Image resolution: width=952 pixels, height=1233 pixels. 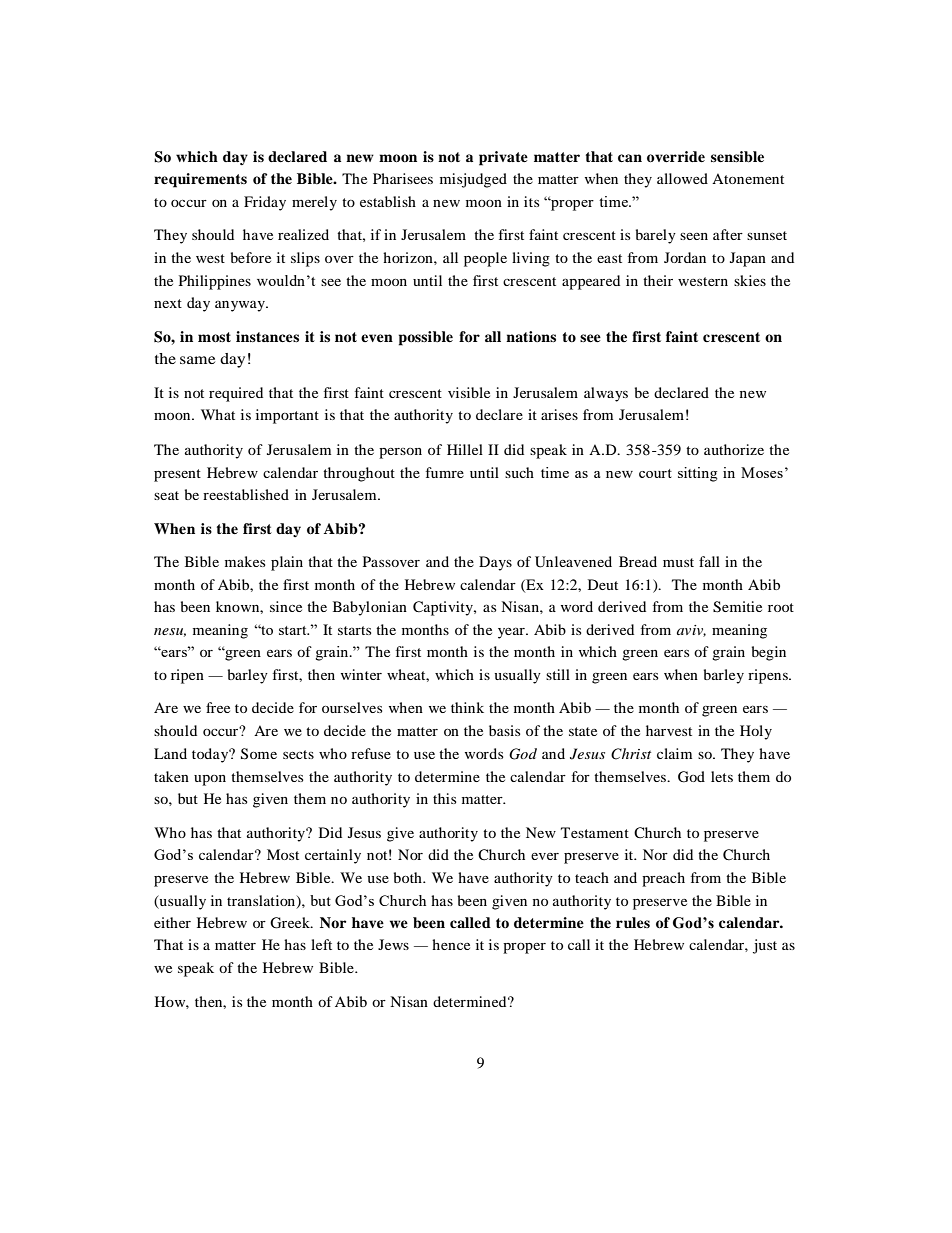 What do you see at coordinates (682, 178) in the screenshot?
I see `allowed` at bounding box center [682, 178].
